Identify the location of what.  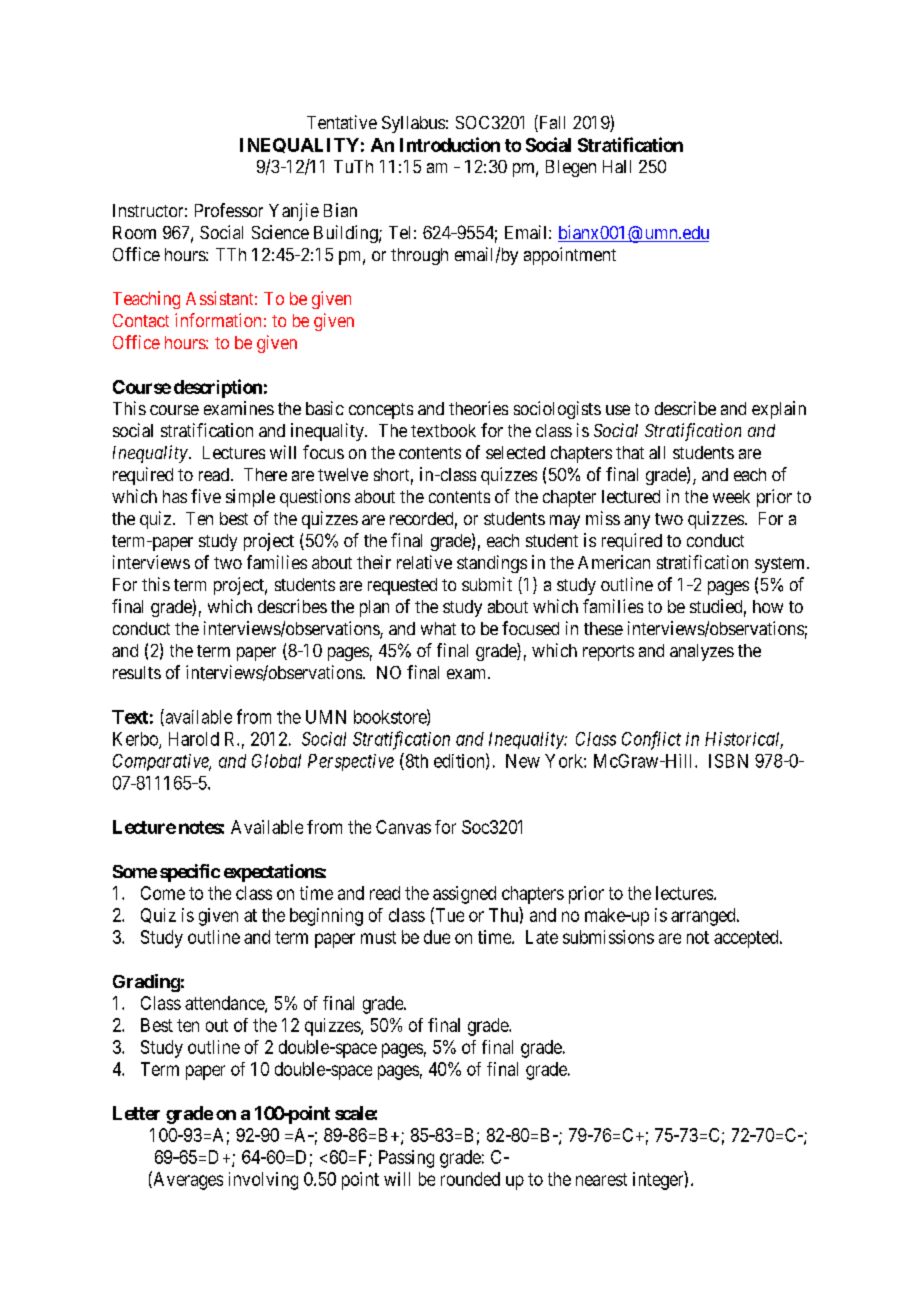
(438, 628).
